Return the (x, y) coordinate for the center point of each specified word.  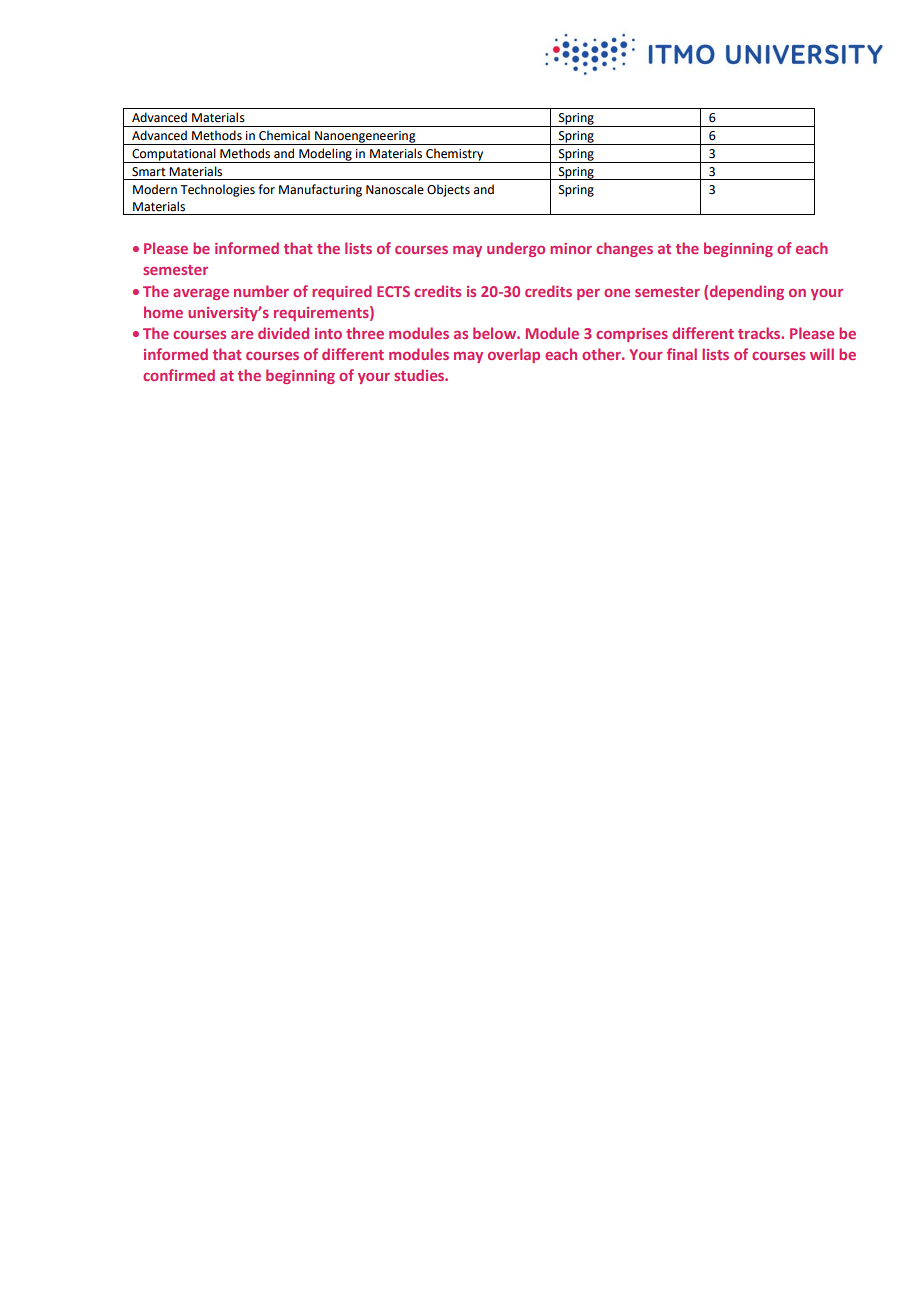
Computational (174, 155)
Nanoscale (395, 189)
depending (747, 292)
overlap (514, 355)
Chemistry (455, 155)
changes (624, 249)
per (588, 294)
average (201, 294)
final (682, 354)
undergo (516, 249)
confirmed (179, 375)
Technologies (217, 190)
